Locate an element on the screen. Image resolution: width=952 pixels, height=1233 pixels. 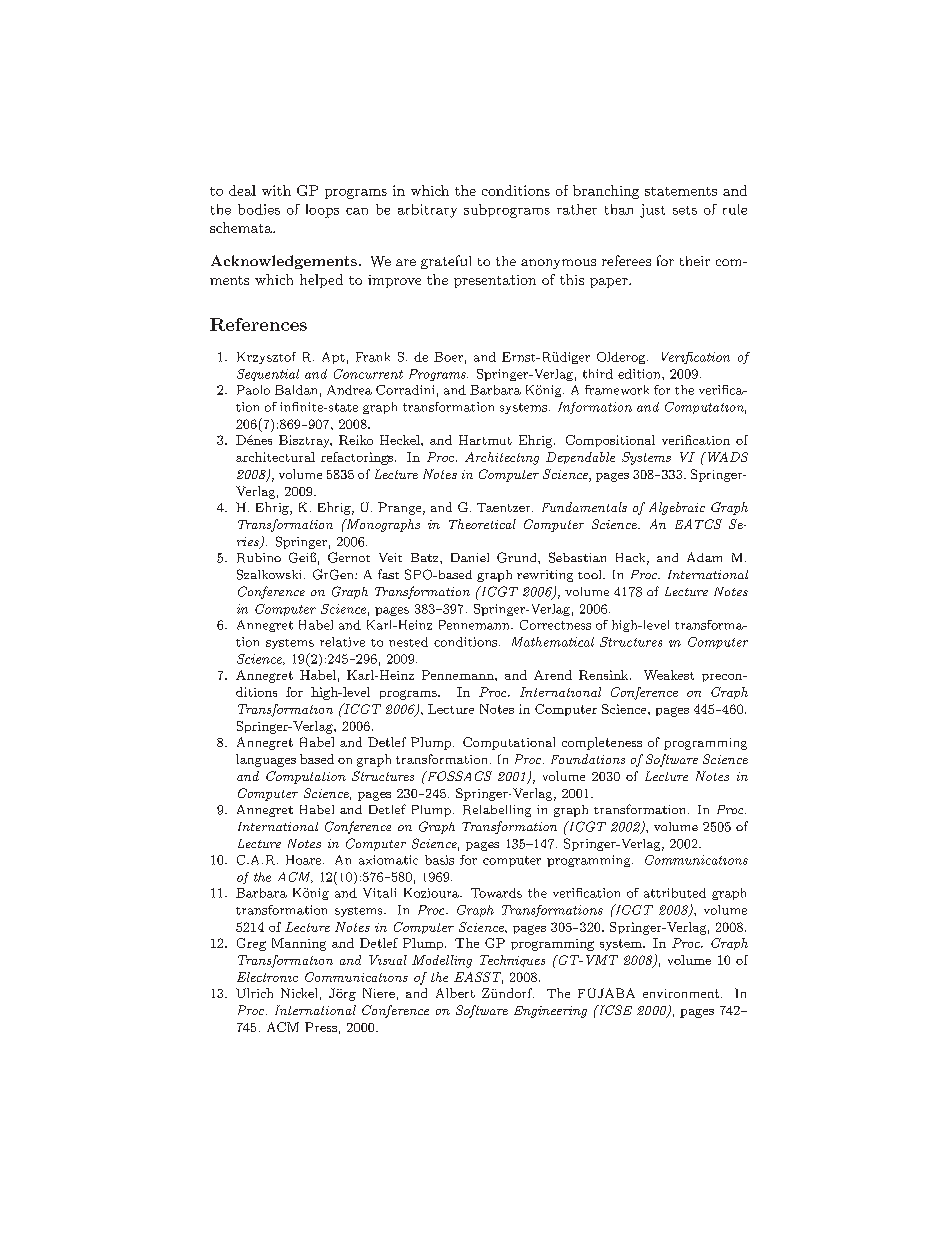
loops is located at coordinates (322, 211).
